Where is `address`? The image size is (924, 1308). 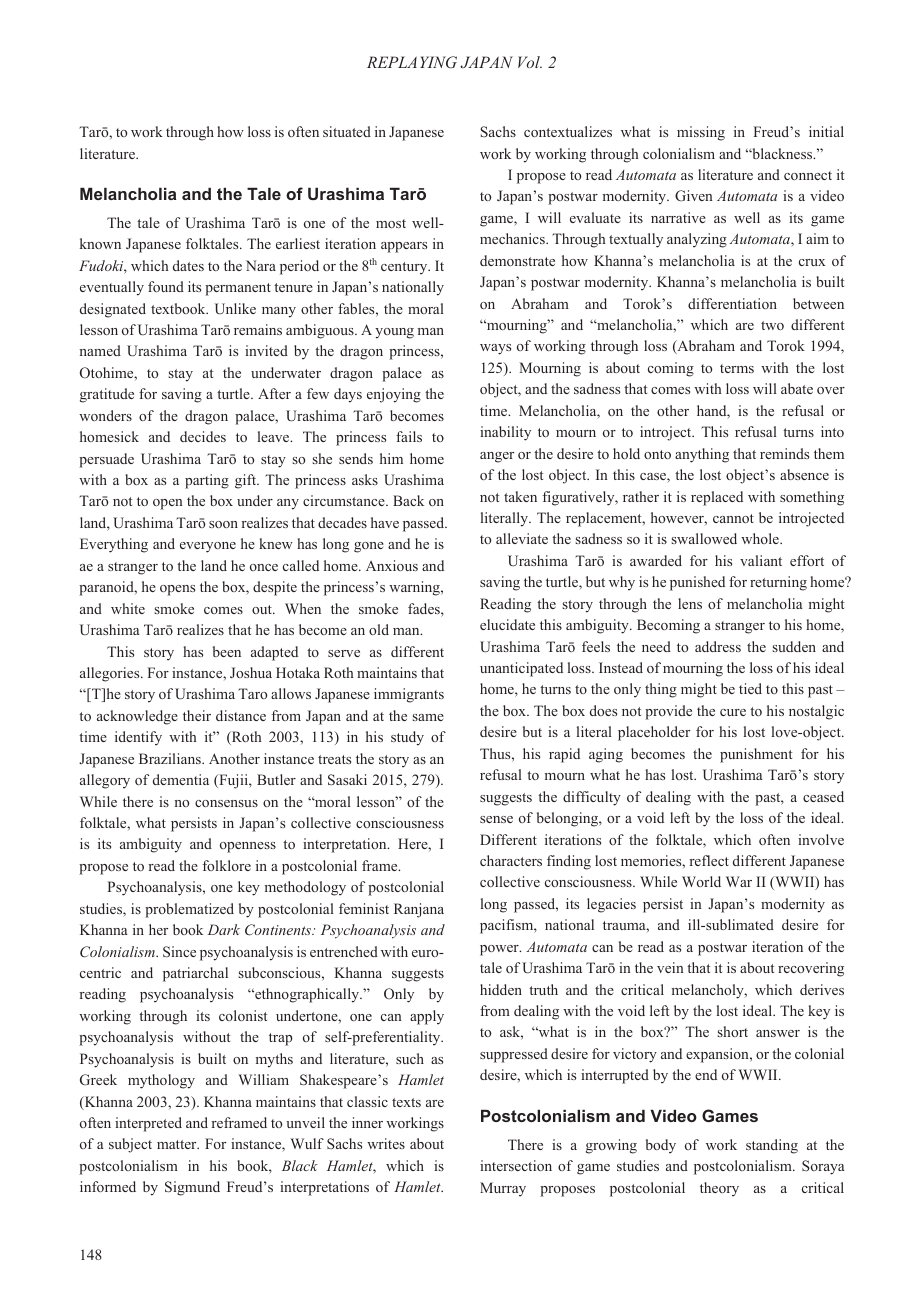
address is located at coordinates (718, 646).
